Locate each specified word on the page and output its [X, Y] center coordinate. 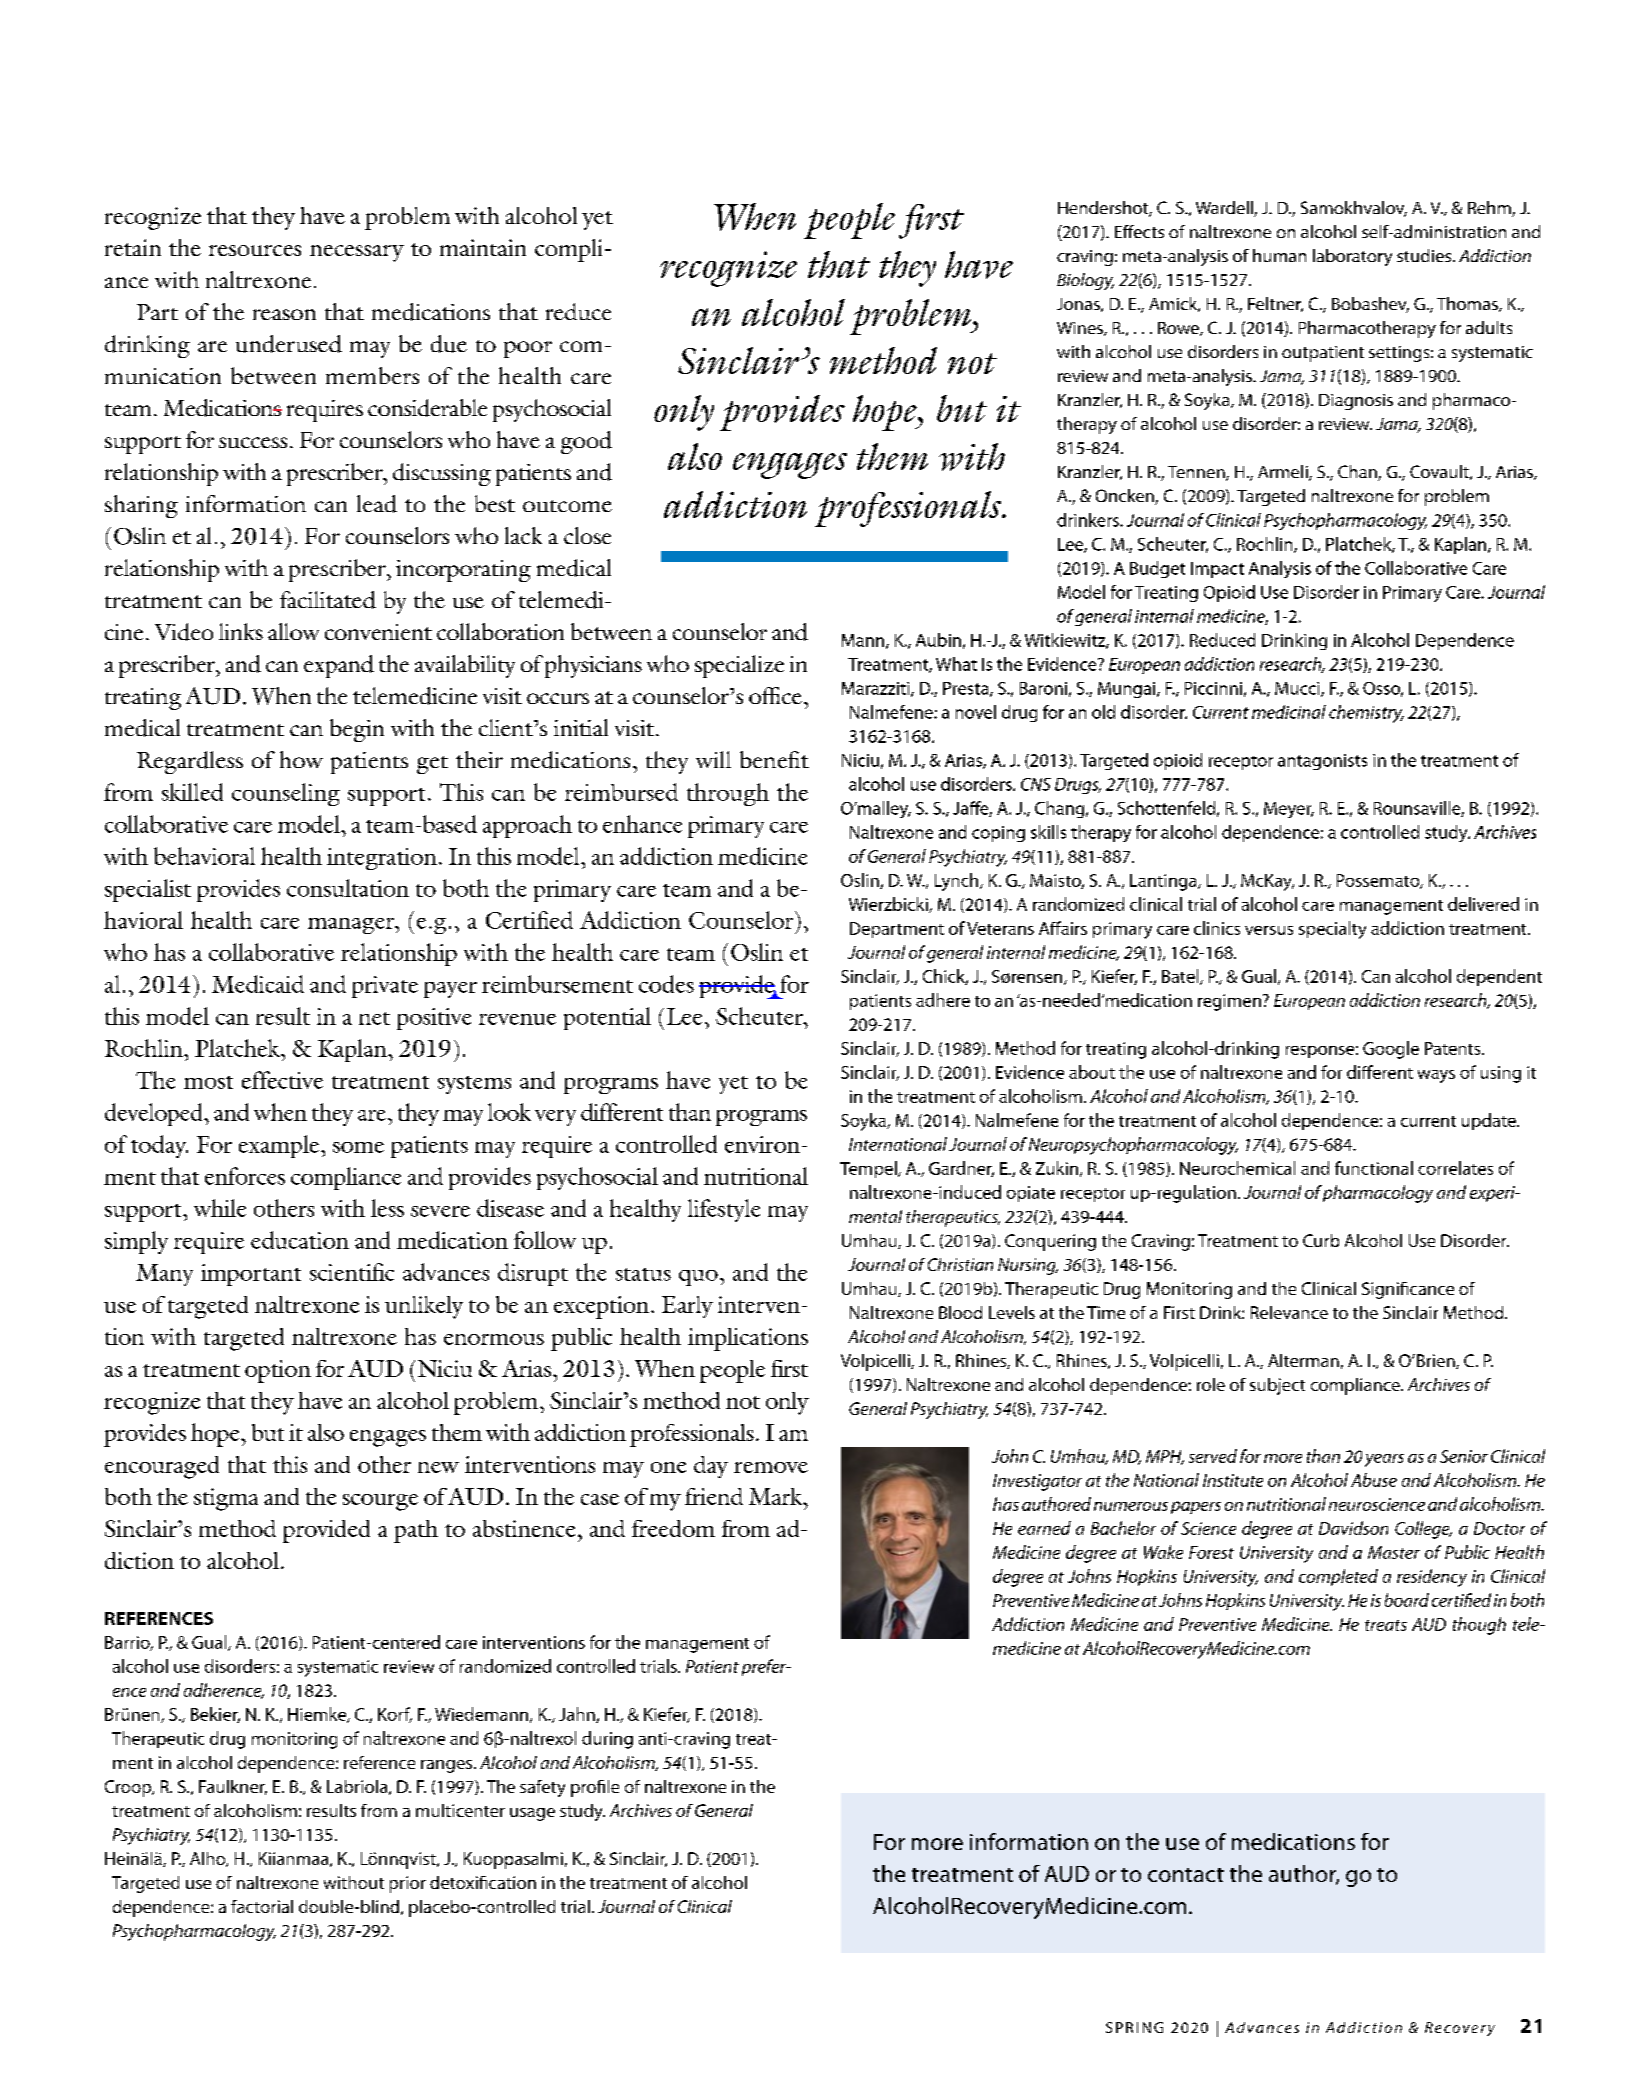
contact [1186, 1875]
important [251, 1275]
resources [255, 250]
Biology [1085, 281]
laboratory [1352, 257]
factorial [262, 1906]
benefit [774, 759]
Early [687, 1307]
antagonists [1322, 762]
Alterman [1303, 1360]
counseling [286, 794]
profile [595, 1788]
